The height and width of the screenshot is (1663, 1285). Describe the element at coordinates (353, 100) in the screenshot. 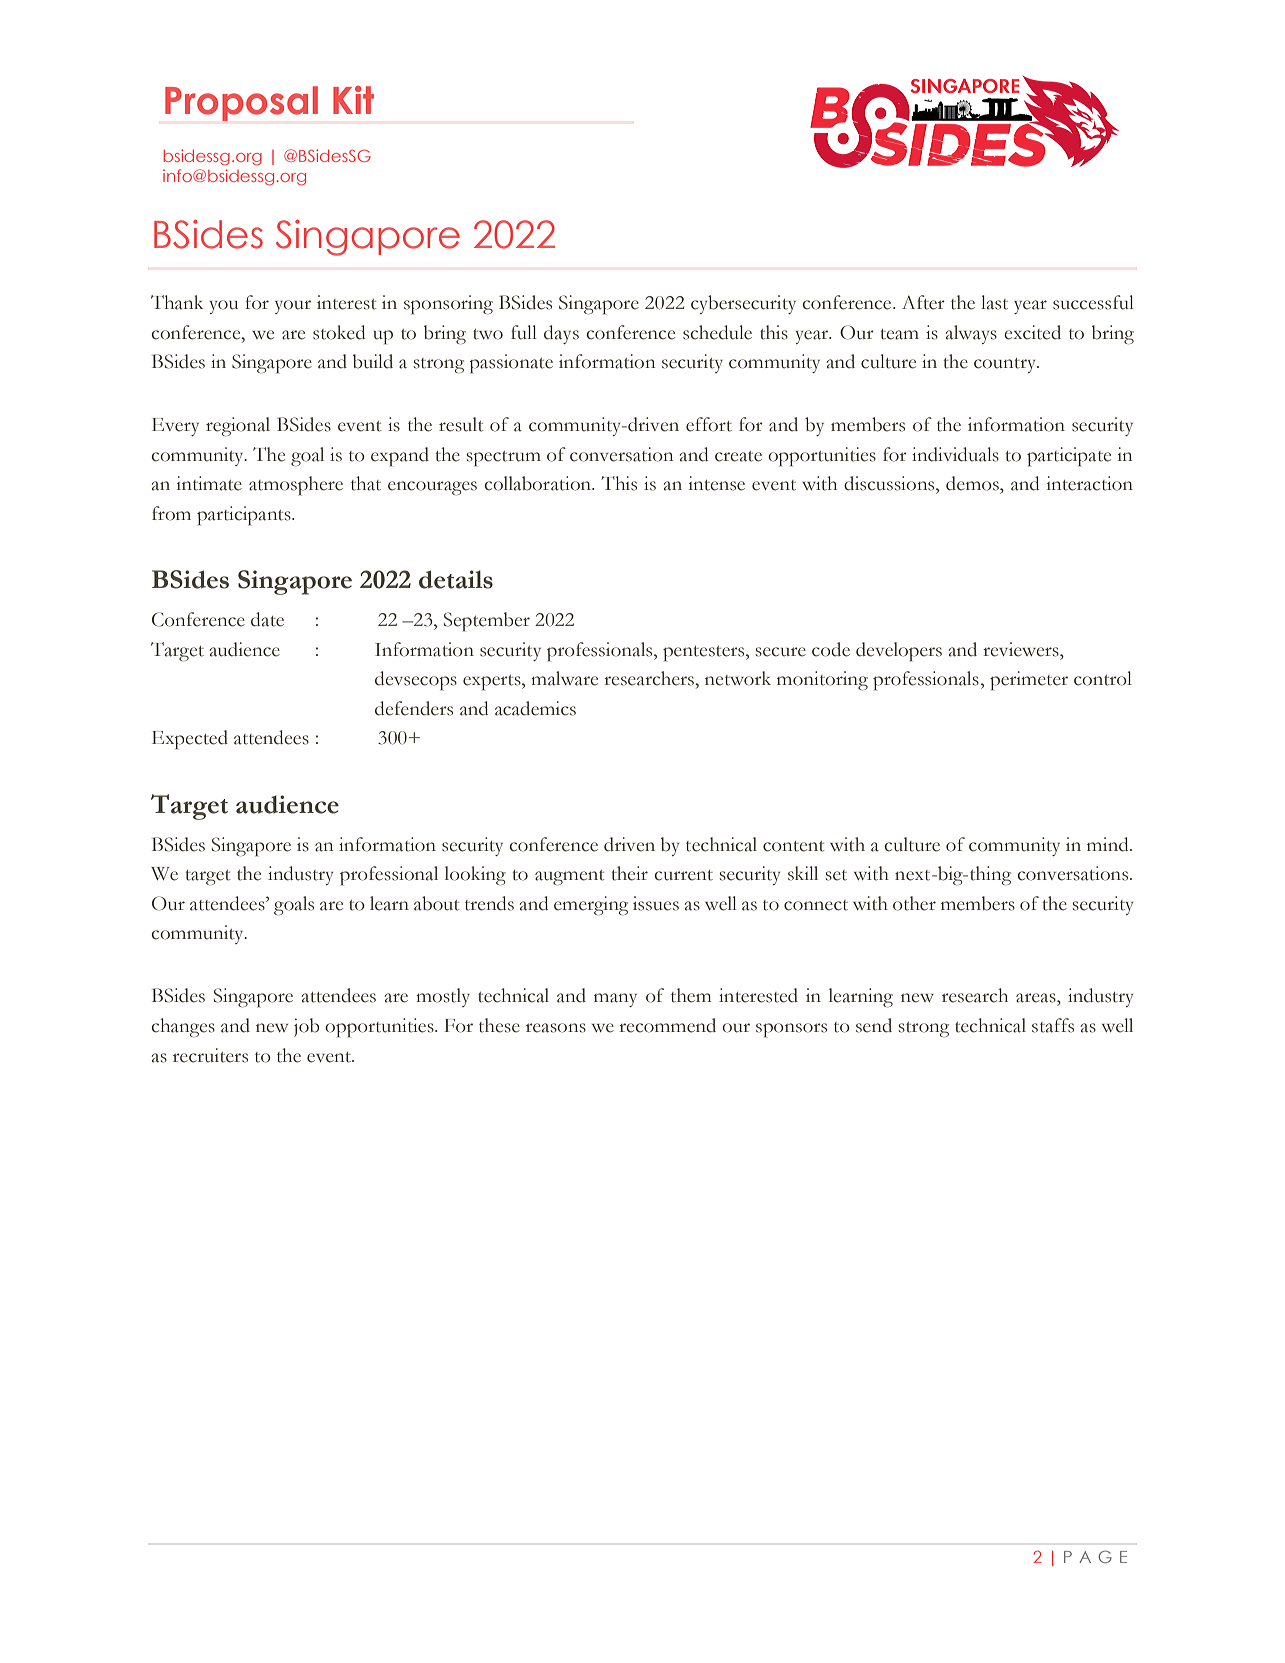

I see `Kit` at that location.
